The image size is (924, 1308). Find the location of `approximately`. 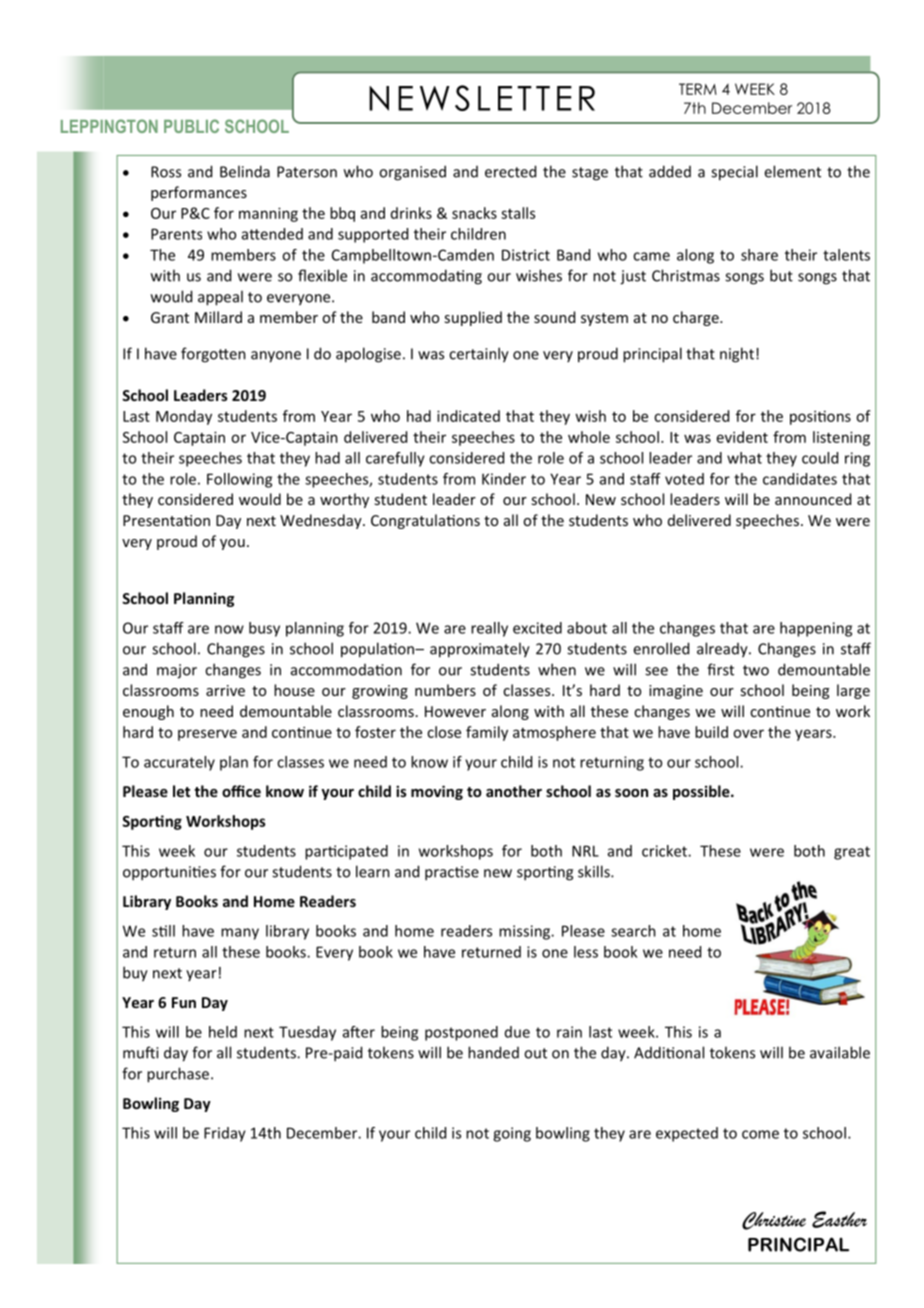

approximately is located at coordinates (480, 650).
